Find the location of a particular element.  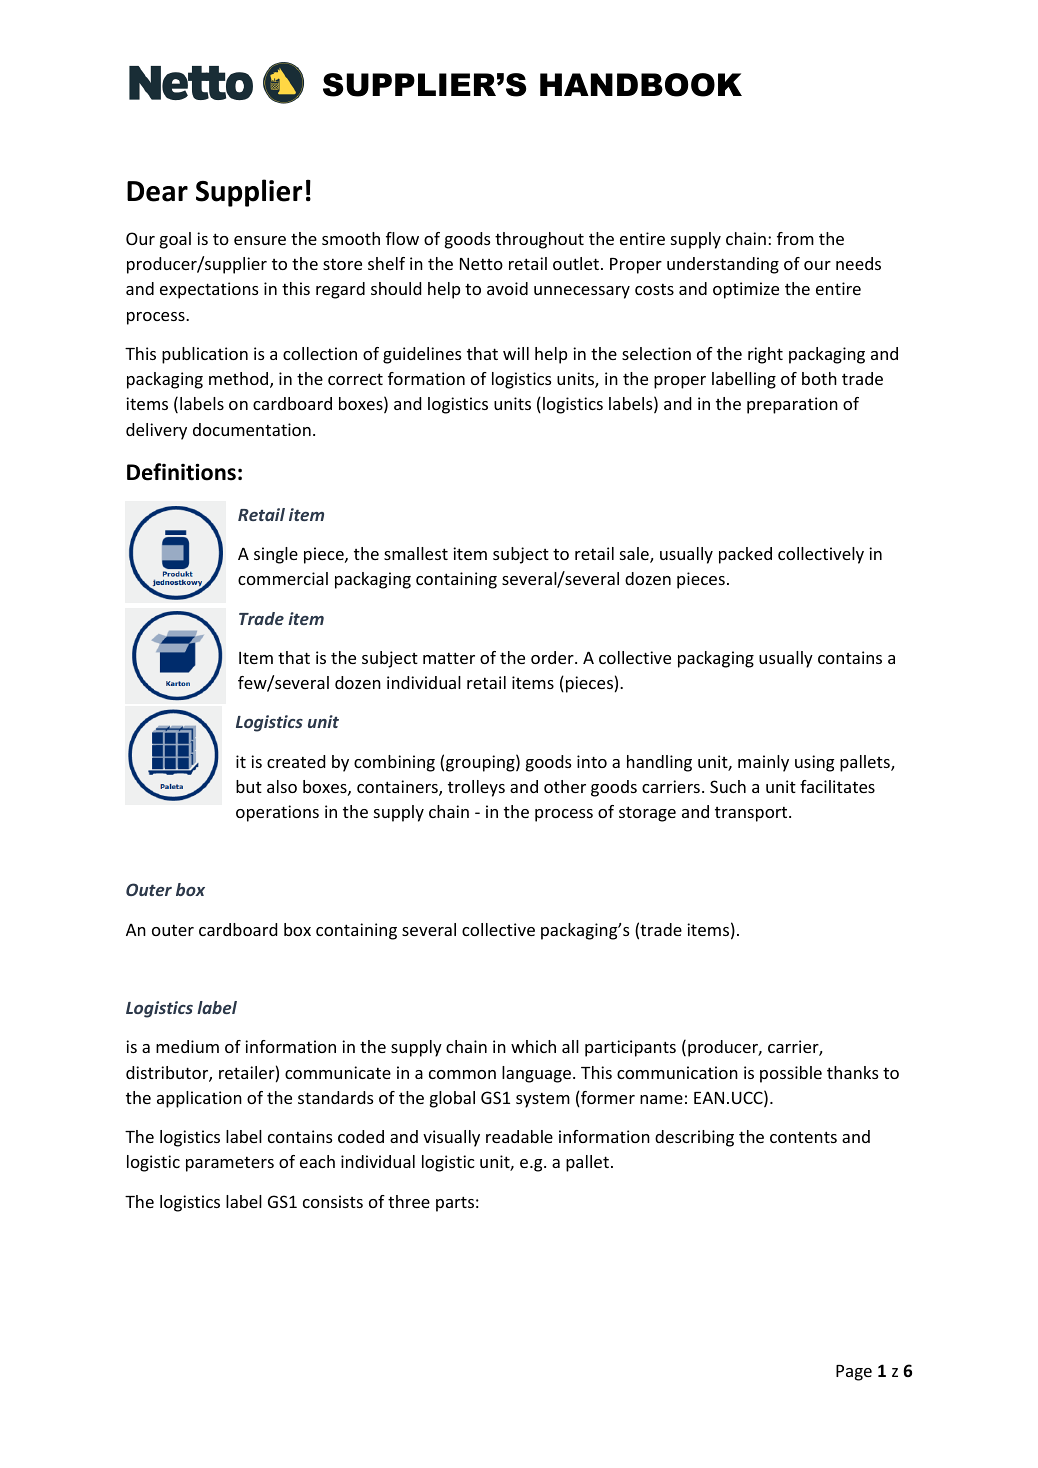

consists is located at coordinates (333, 1201).
